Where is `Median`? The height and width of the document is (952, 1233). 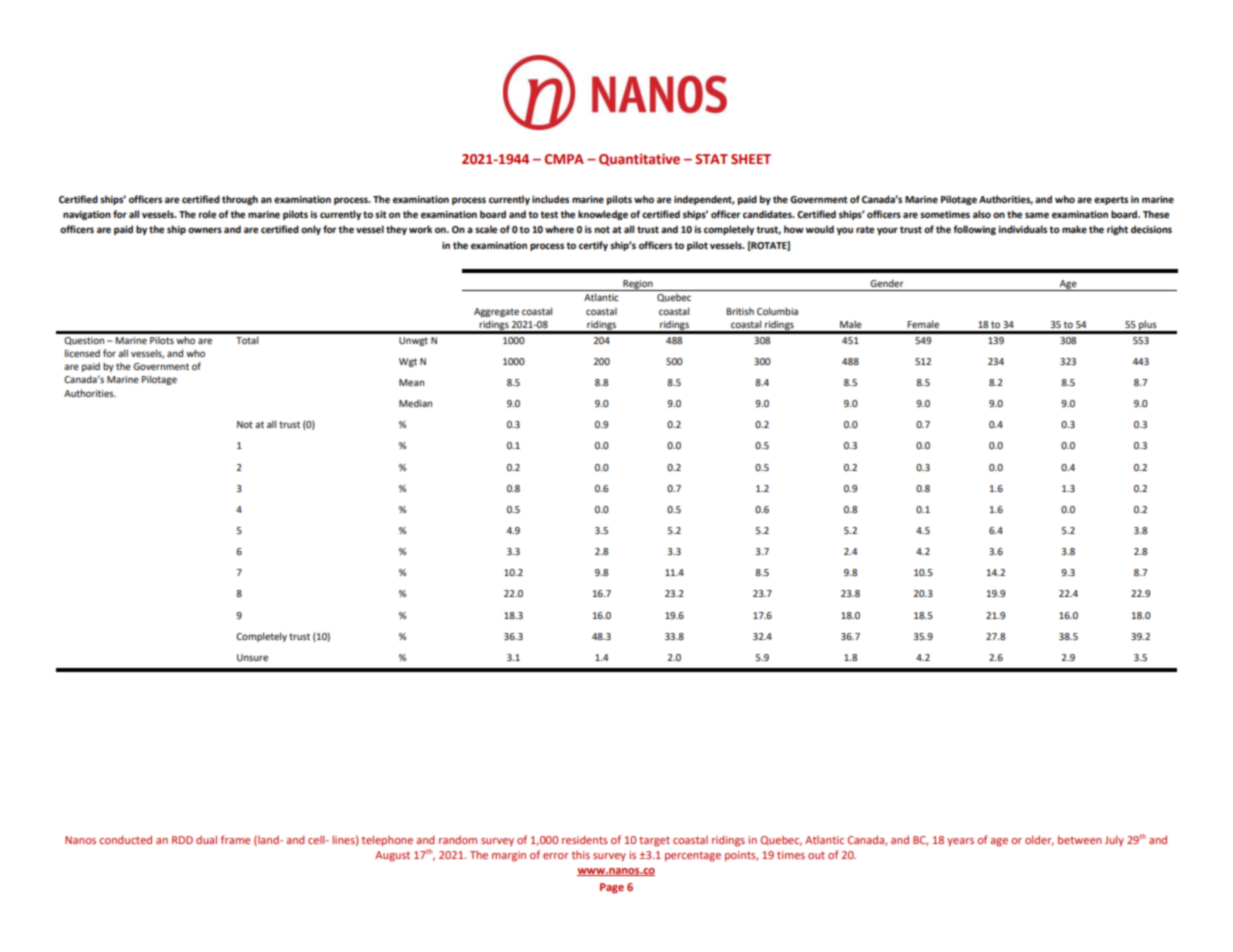 Median is located at coordinates (415, 403).
